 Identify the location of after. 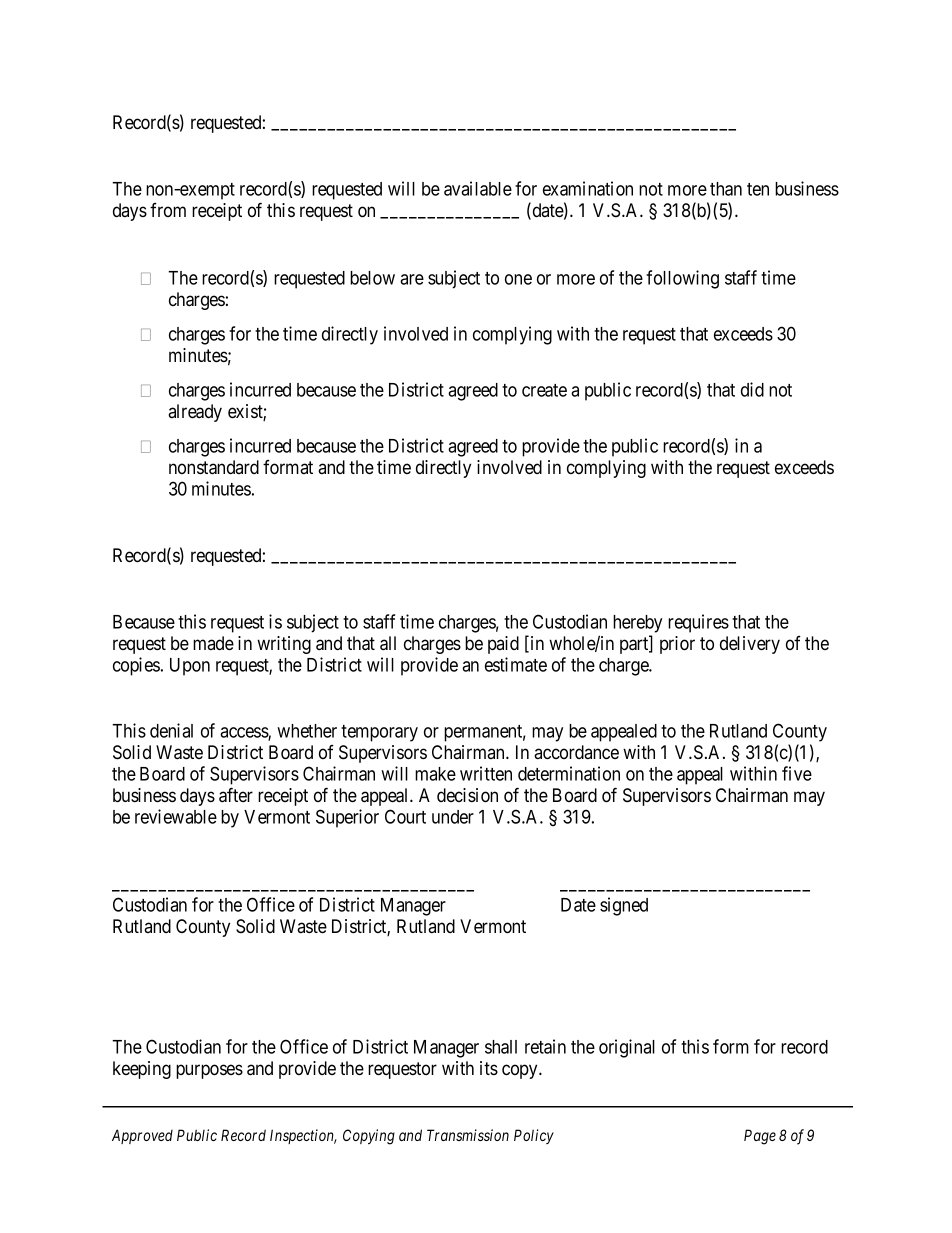
(236, 795).
